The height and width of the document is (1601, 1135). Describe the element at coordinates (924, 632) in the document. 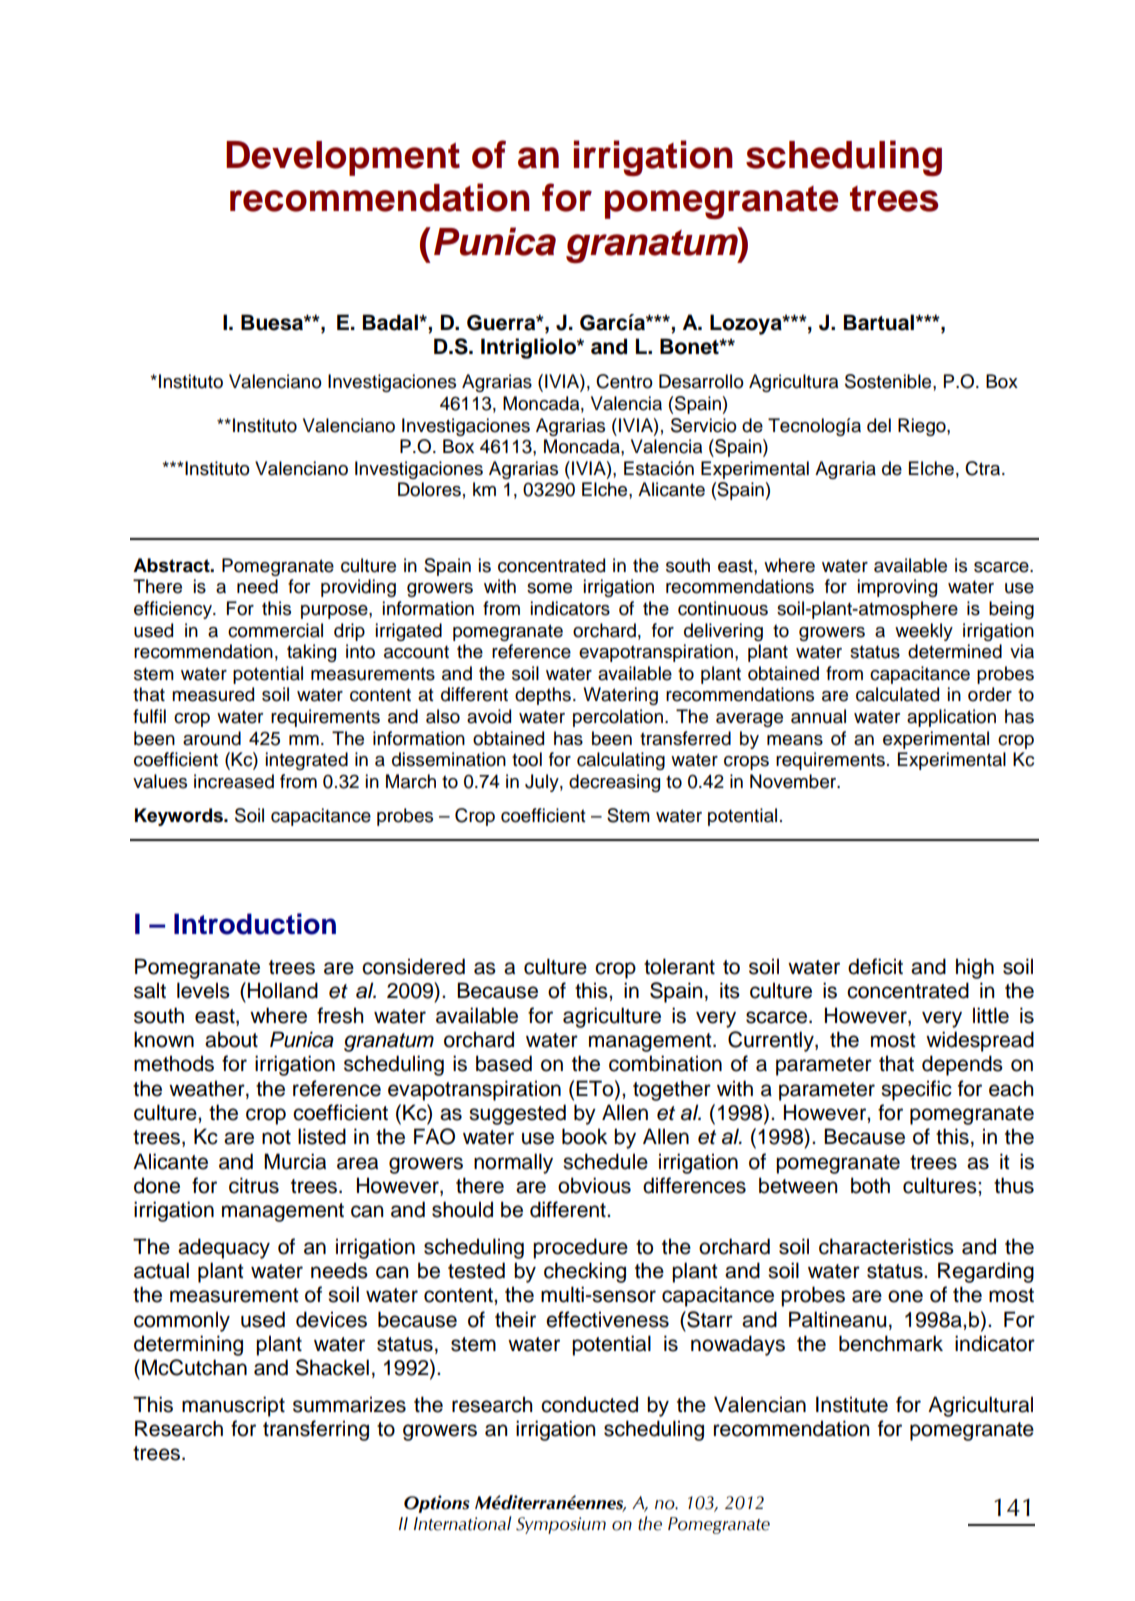

I see `weekly` at that location.
